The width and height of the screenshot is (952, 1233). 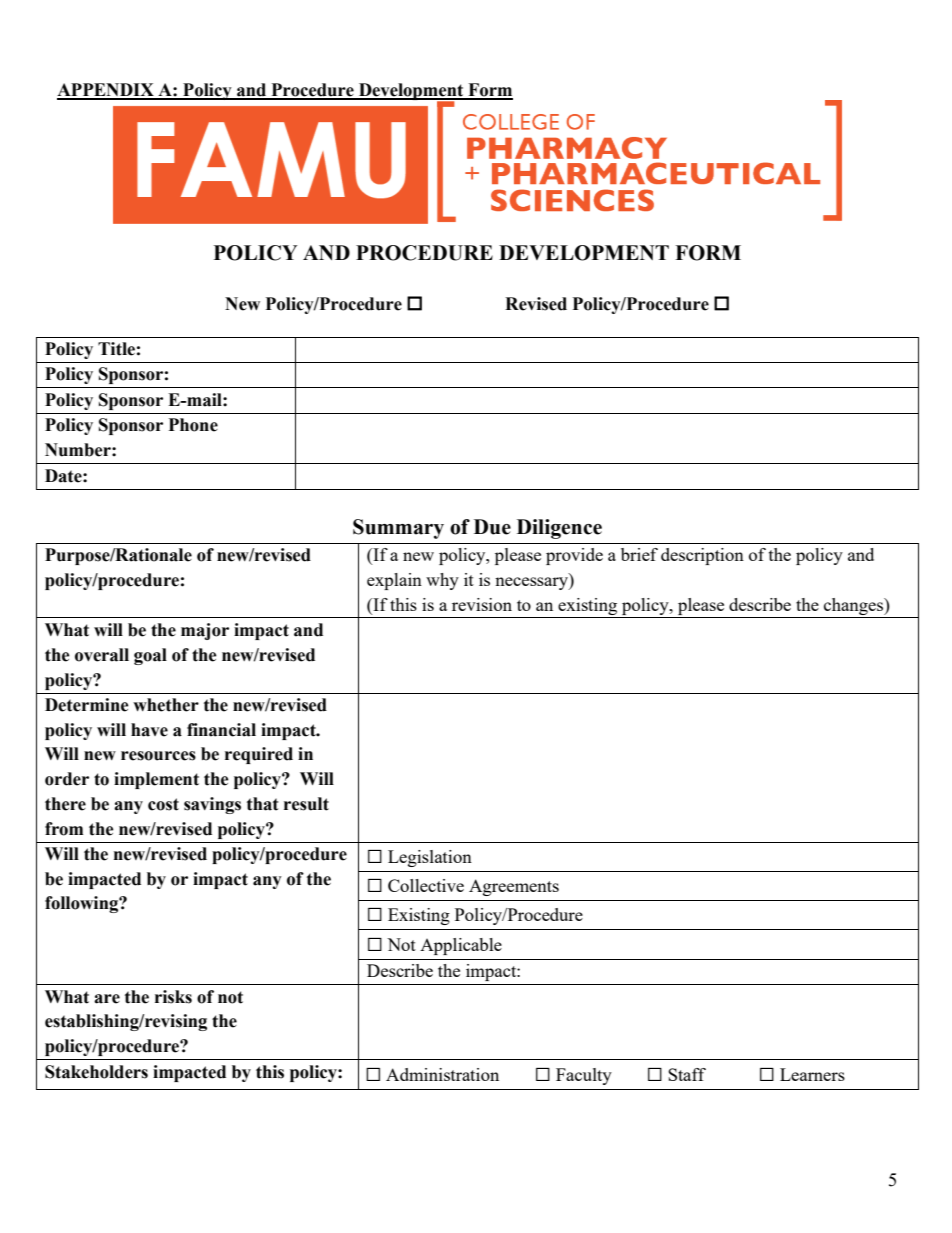 I want to click on Stakeholders, so click(x=96, y=1072).
